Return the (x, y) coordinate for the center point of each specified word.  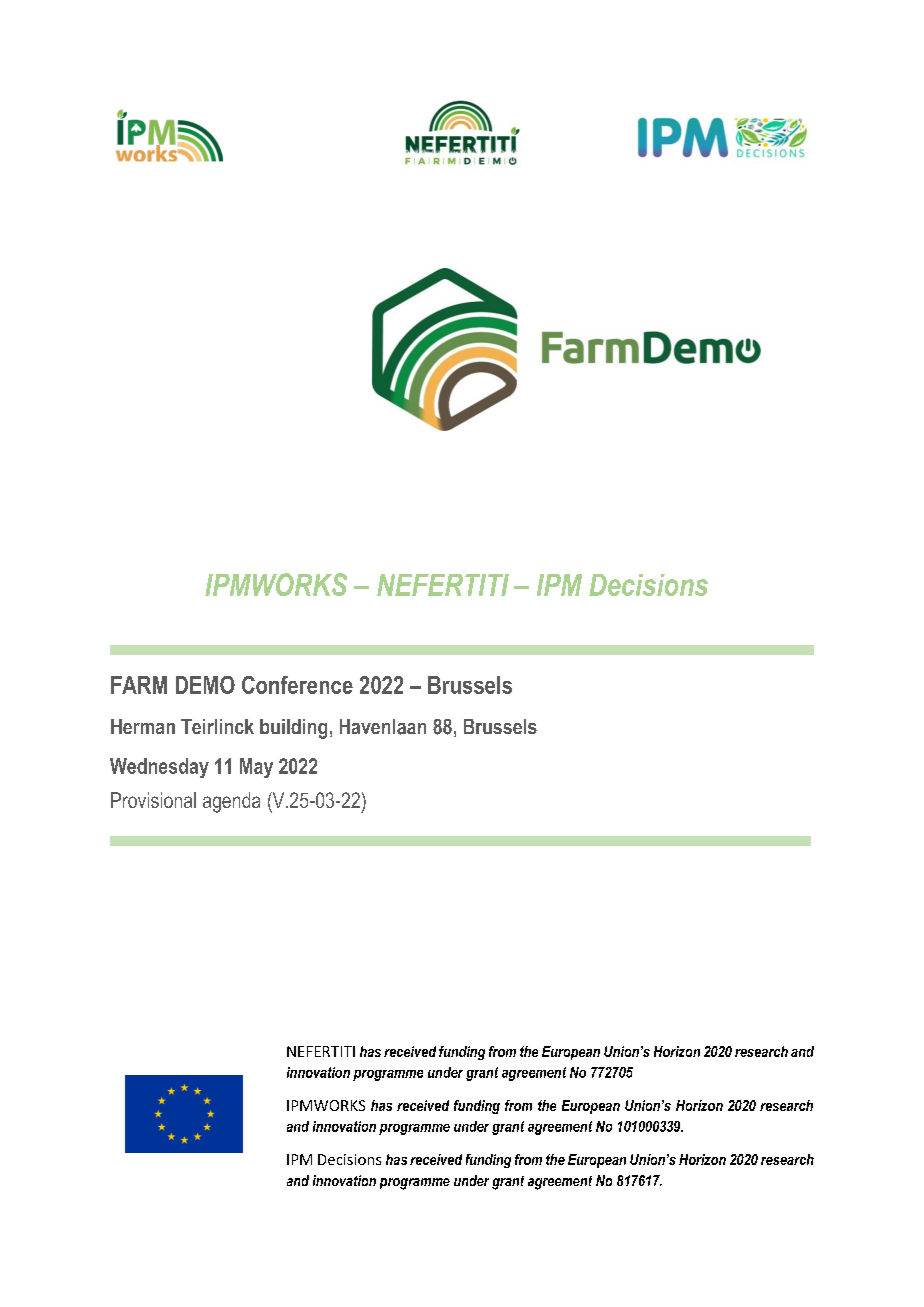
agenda (231, 802)
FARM (139, 685)
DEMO (205, 685)
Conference (297, 685)
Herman (143, 726)
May (256, 768)
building (293, 729)
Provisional (153, 800)
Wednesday (159, 768)
